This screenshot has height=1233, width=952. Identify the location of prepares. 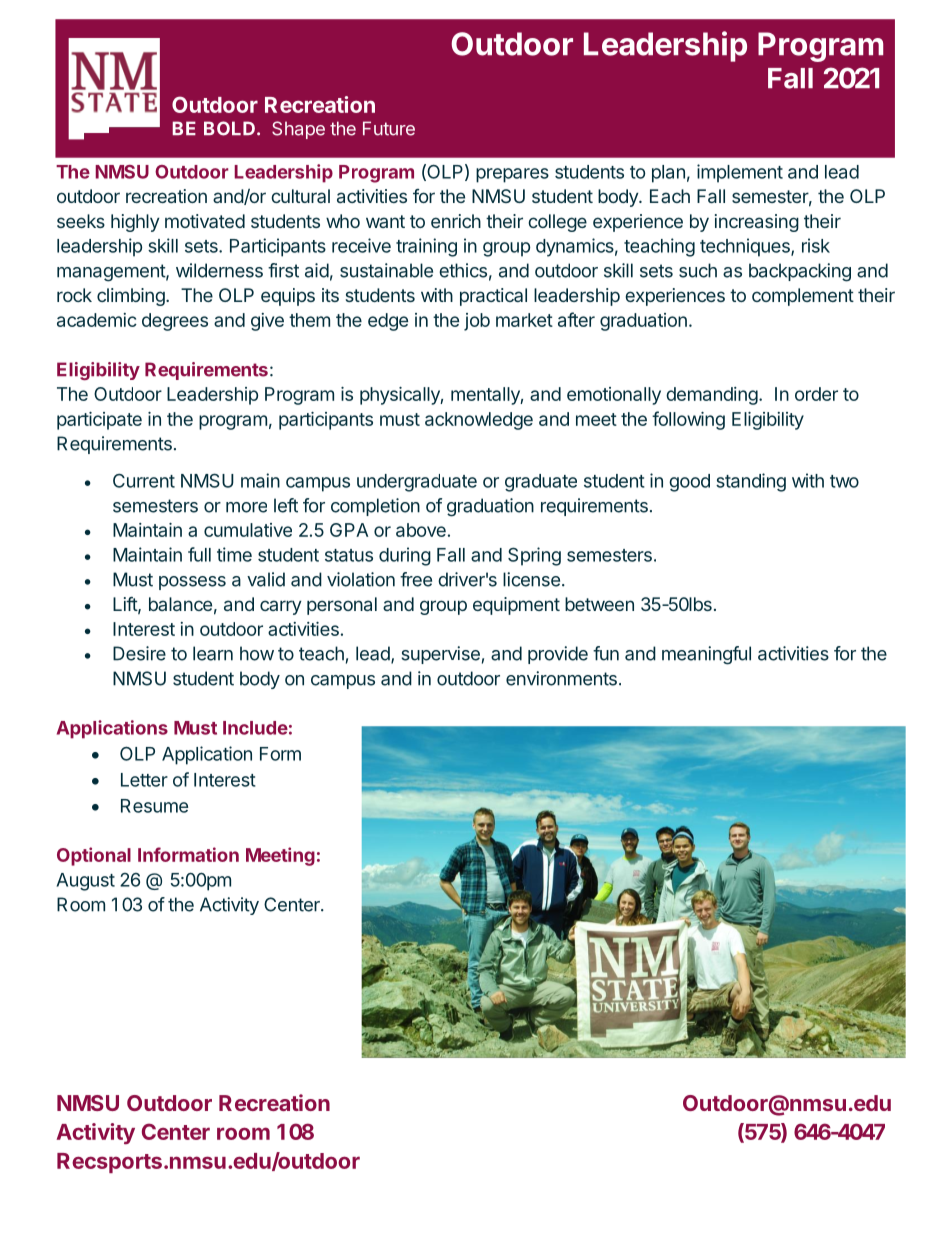
(512, 175).
